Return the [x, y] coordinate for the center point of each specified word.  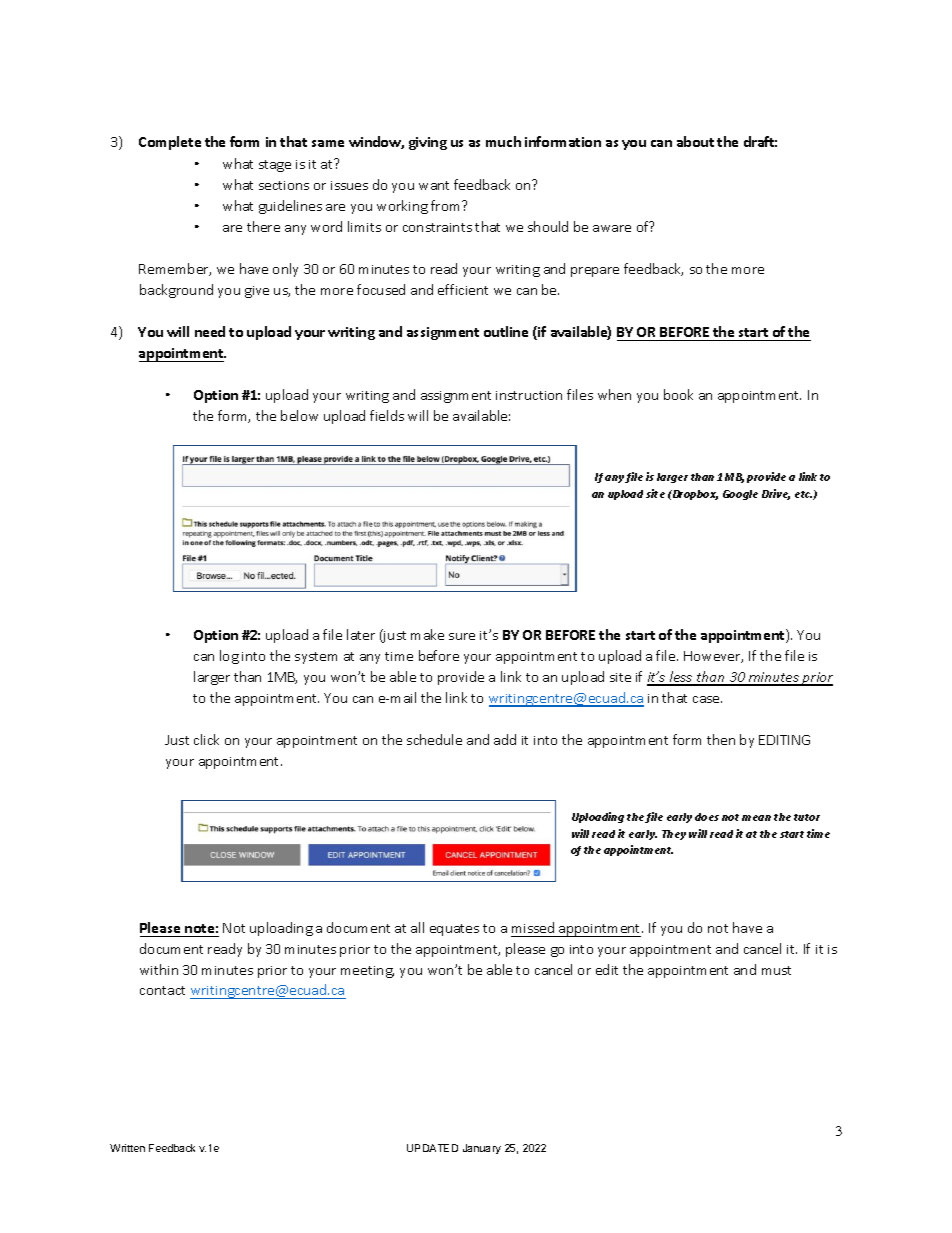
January [482, 1149]
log [229, 657]
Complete [170, 143]
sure [462, 636]
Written [127, 1148]
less [681, 678]
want [434, 185]
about [695, 141]
